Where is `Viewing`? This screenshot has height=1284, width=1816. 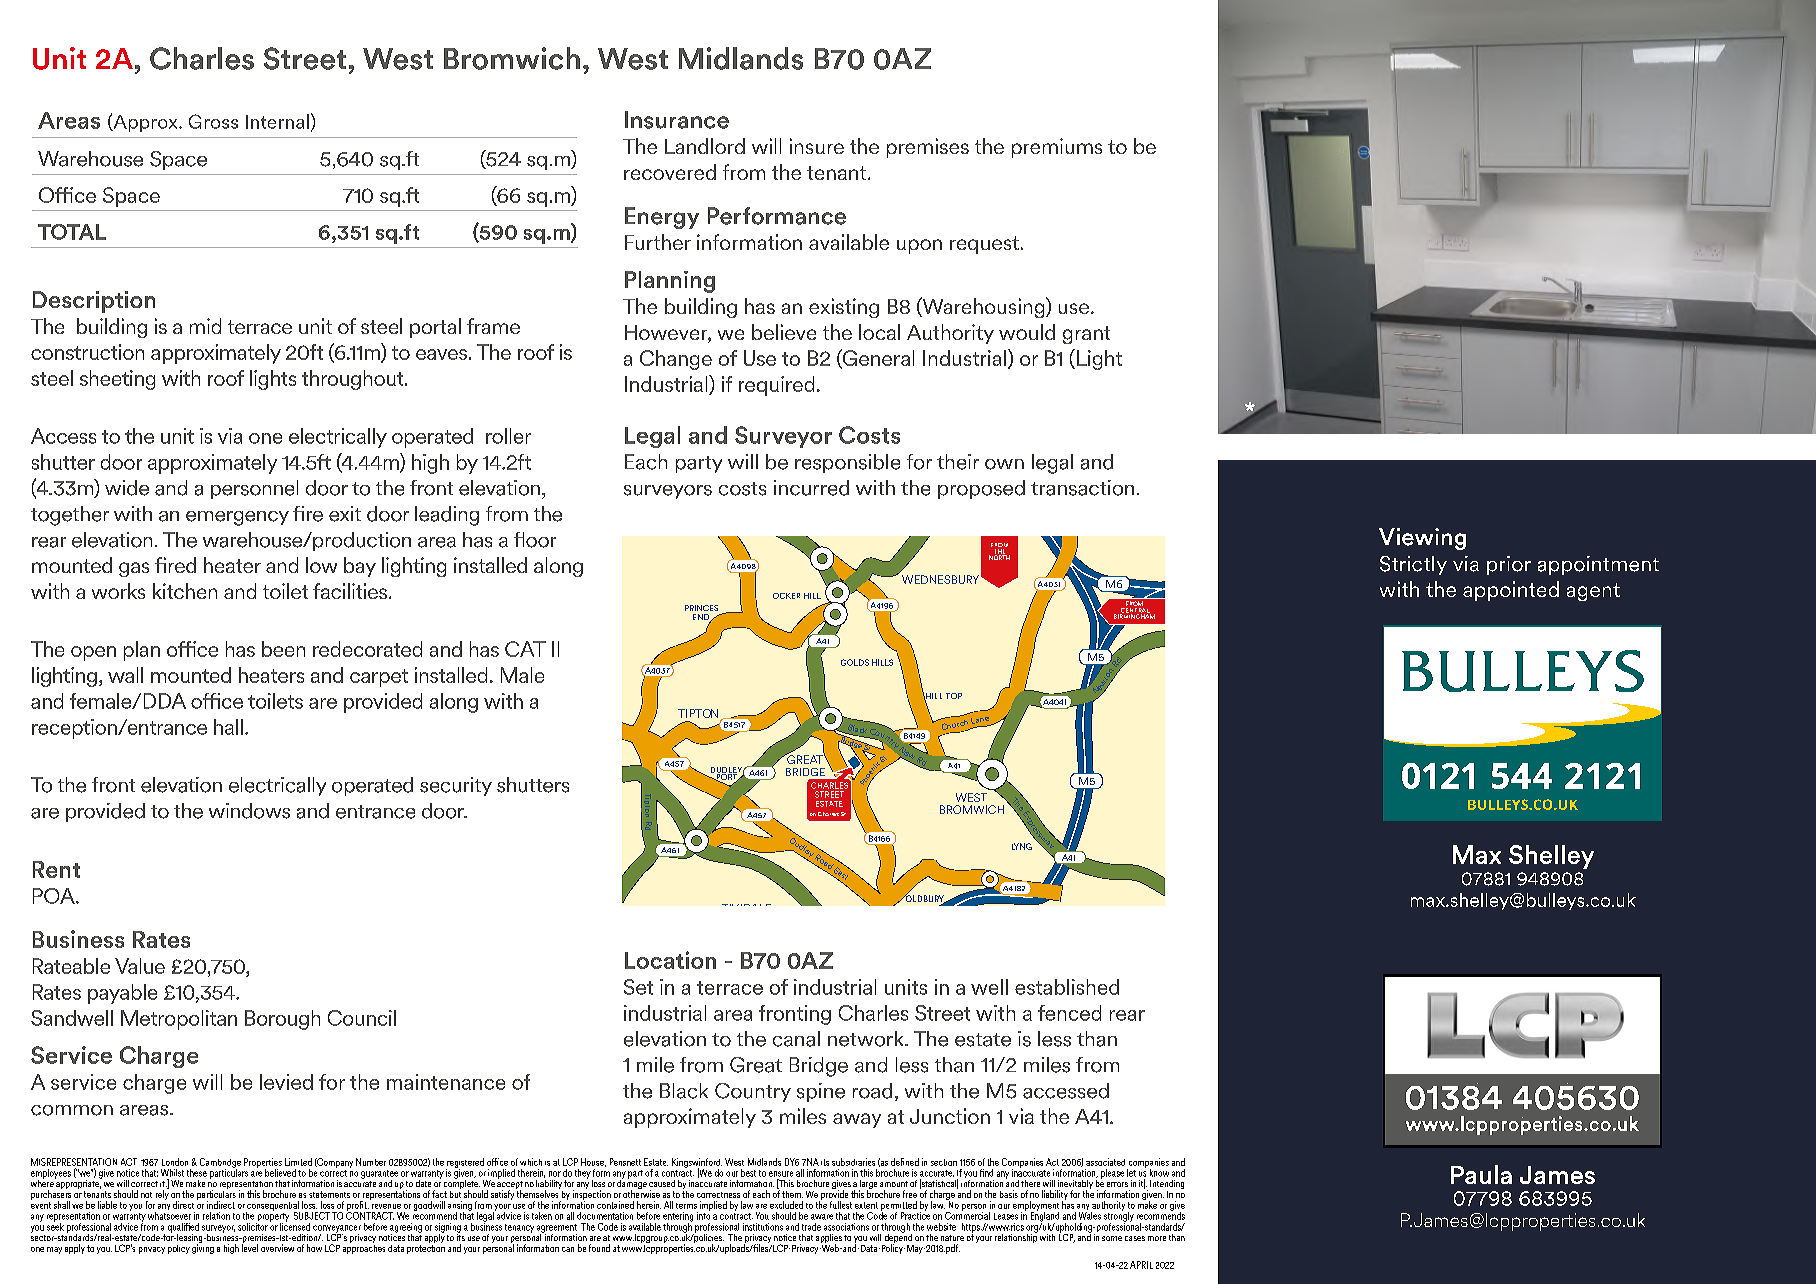
Viewing is located at coordinates (1422, 539).
